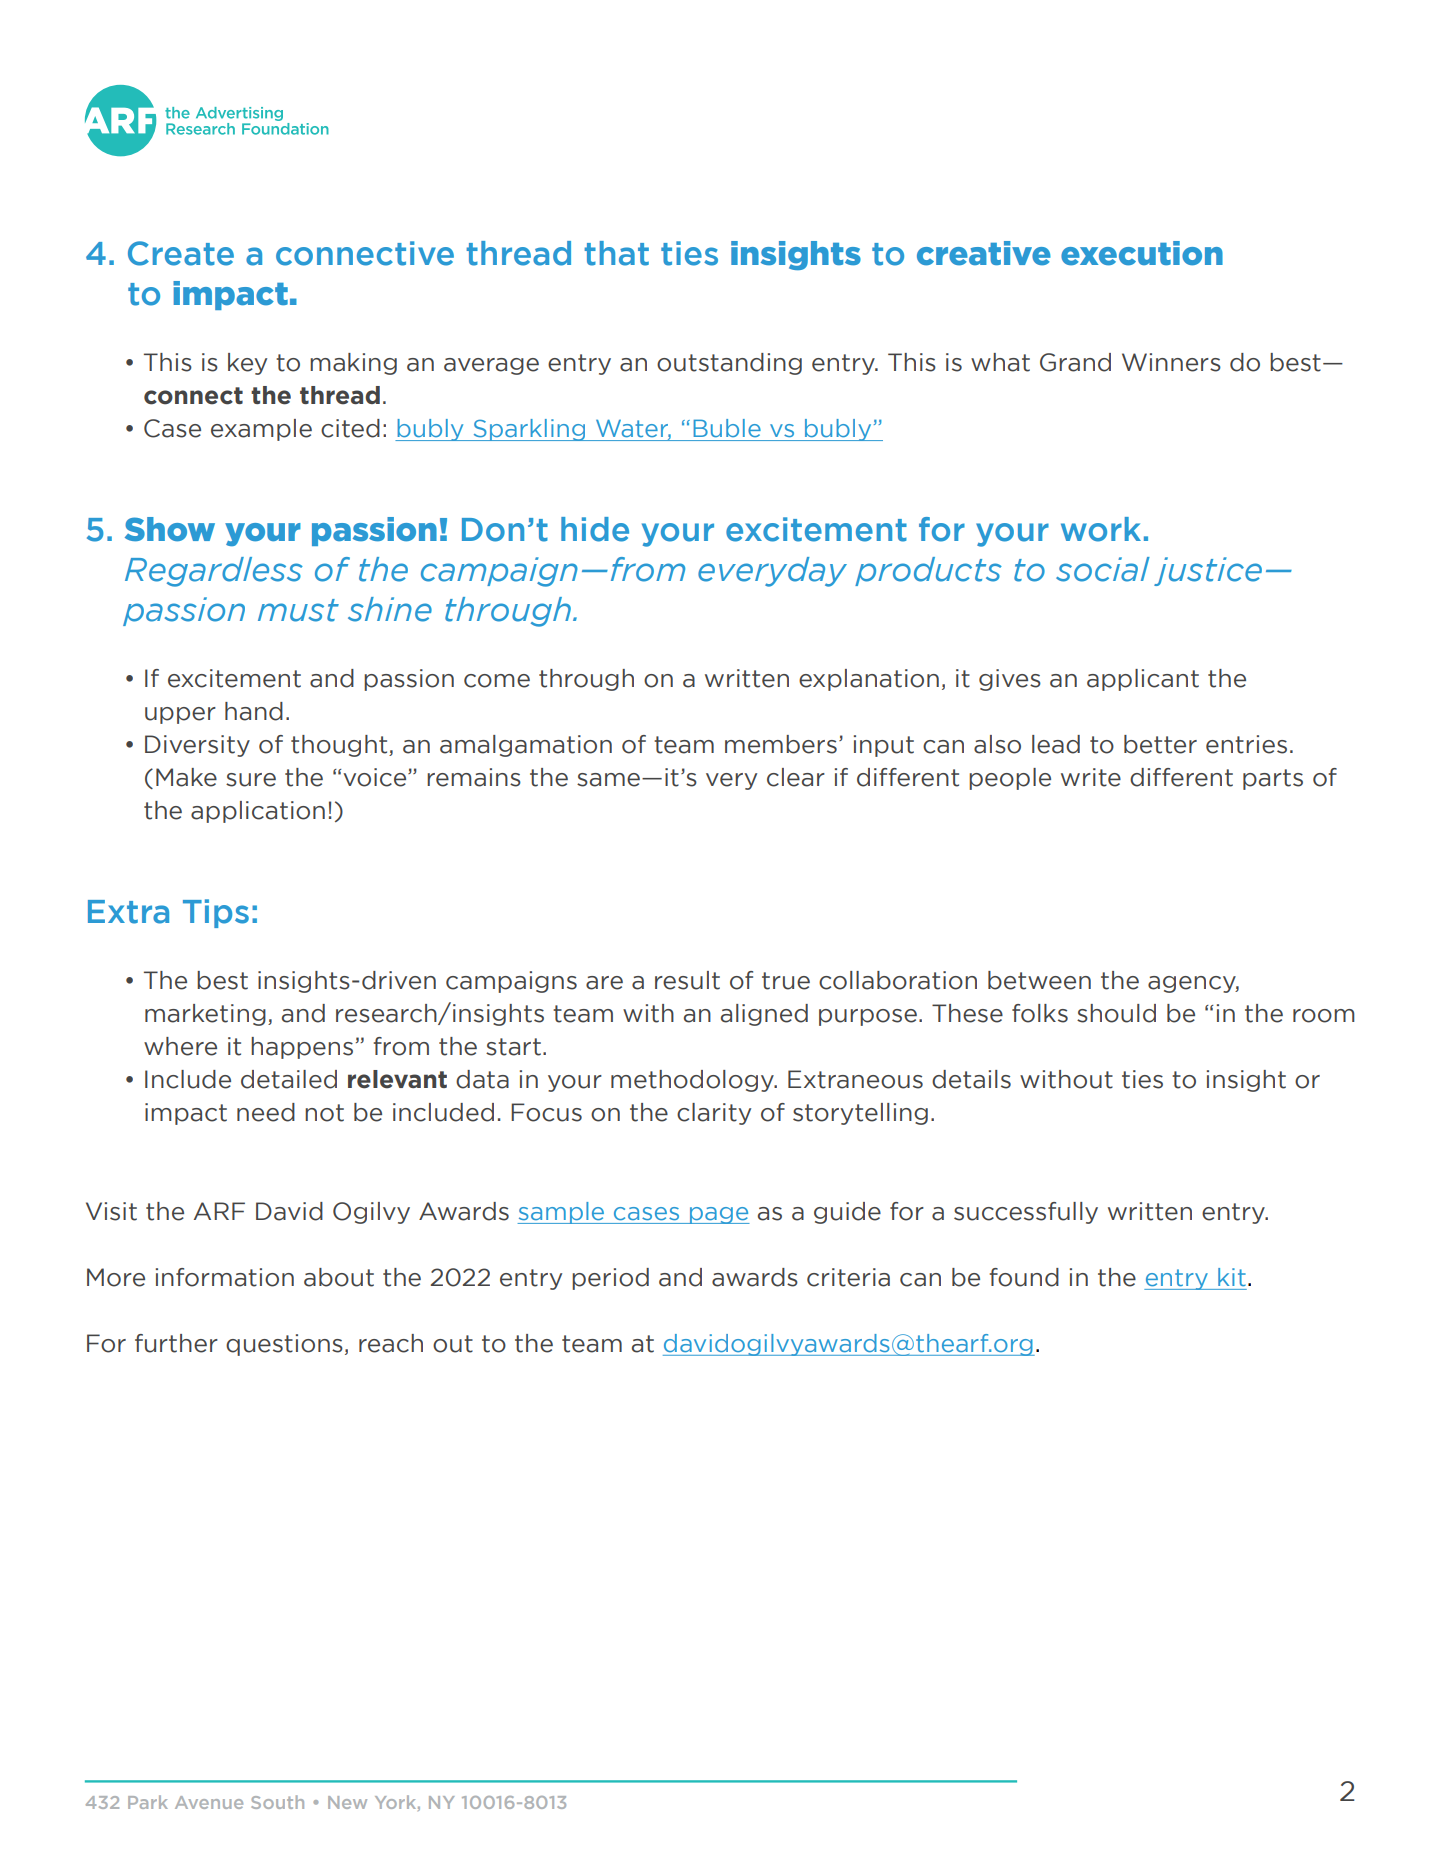  I want to click on kit, so click(1232, 1277).
